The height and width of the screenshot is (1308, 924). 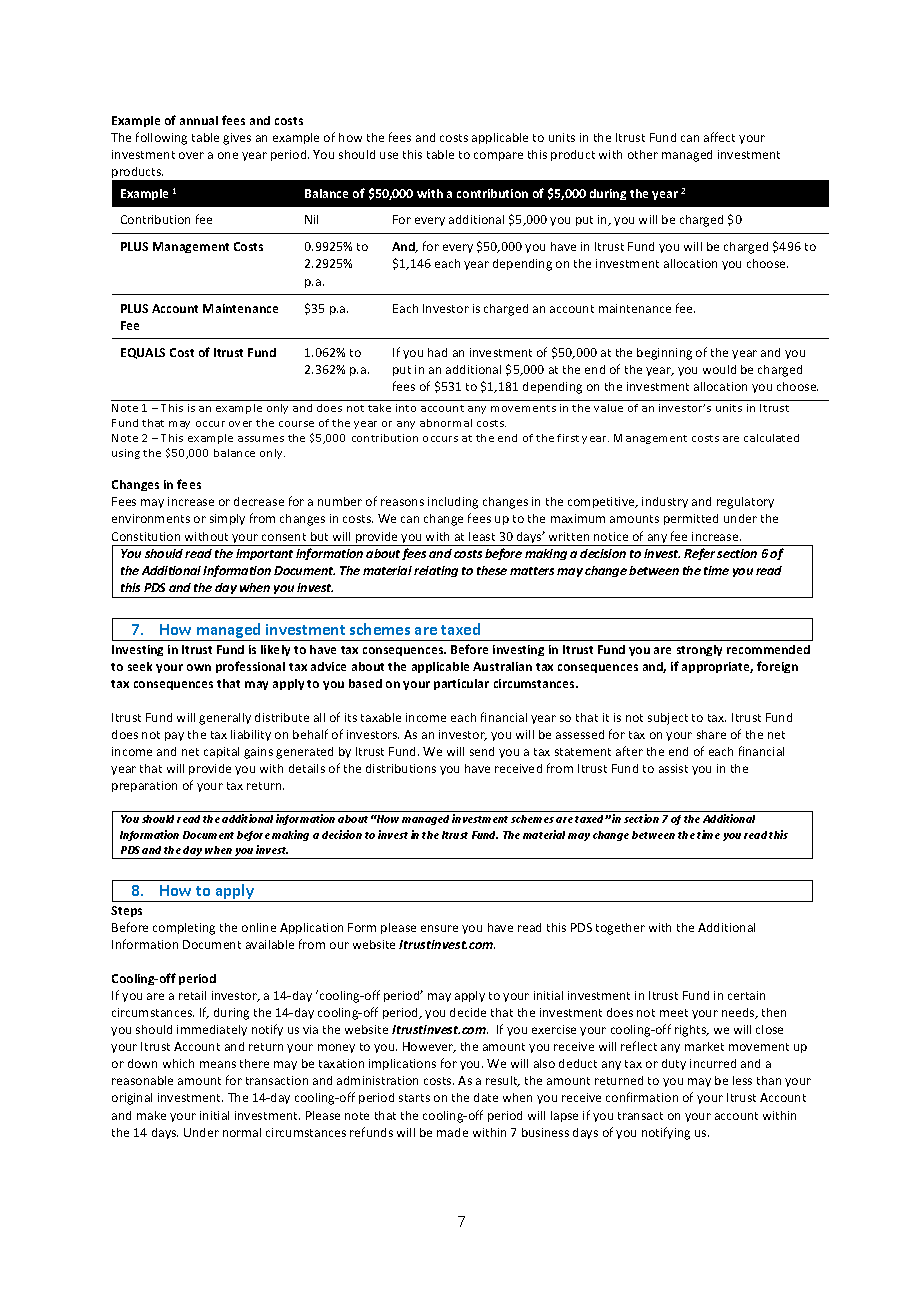 What do you see at coordinates (482, 751) in the screenshot?
I see `send` at bounding box center [482, 751].
